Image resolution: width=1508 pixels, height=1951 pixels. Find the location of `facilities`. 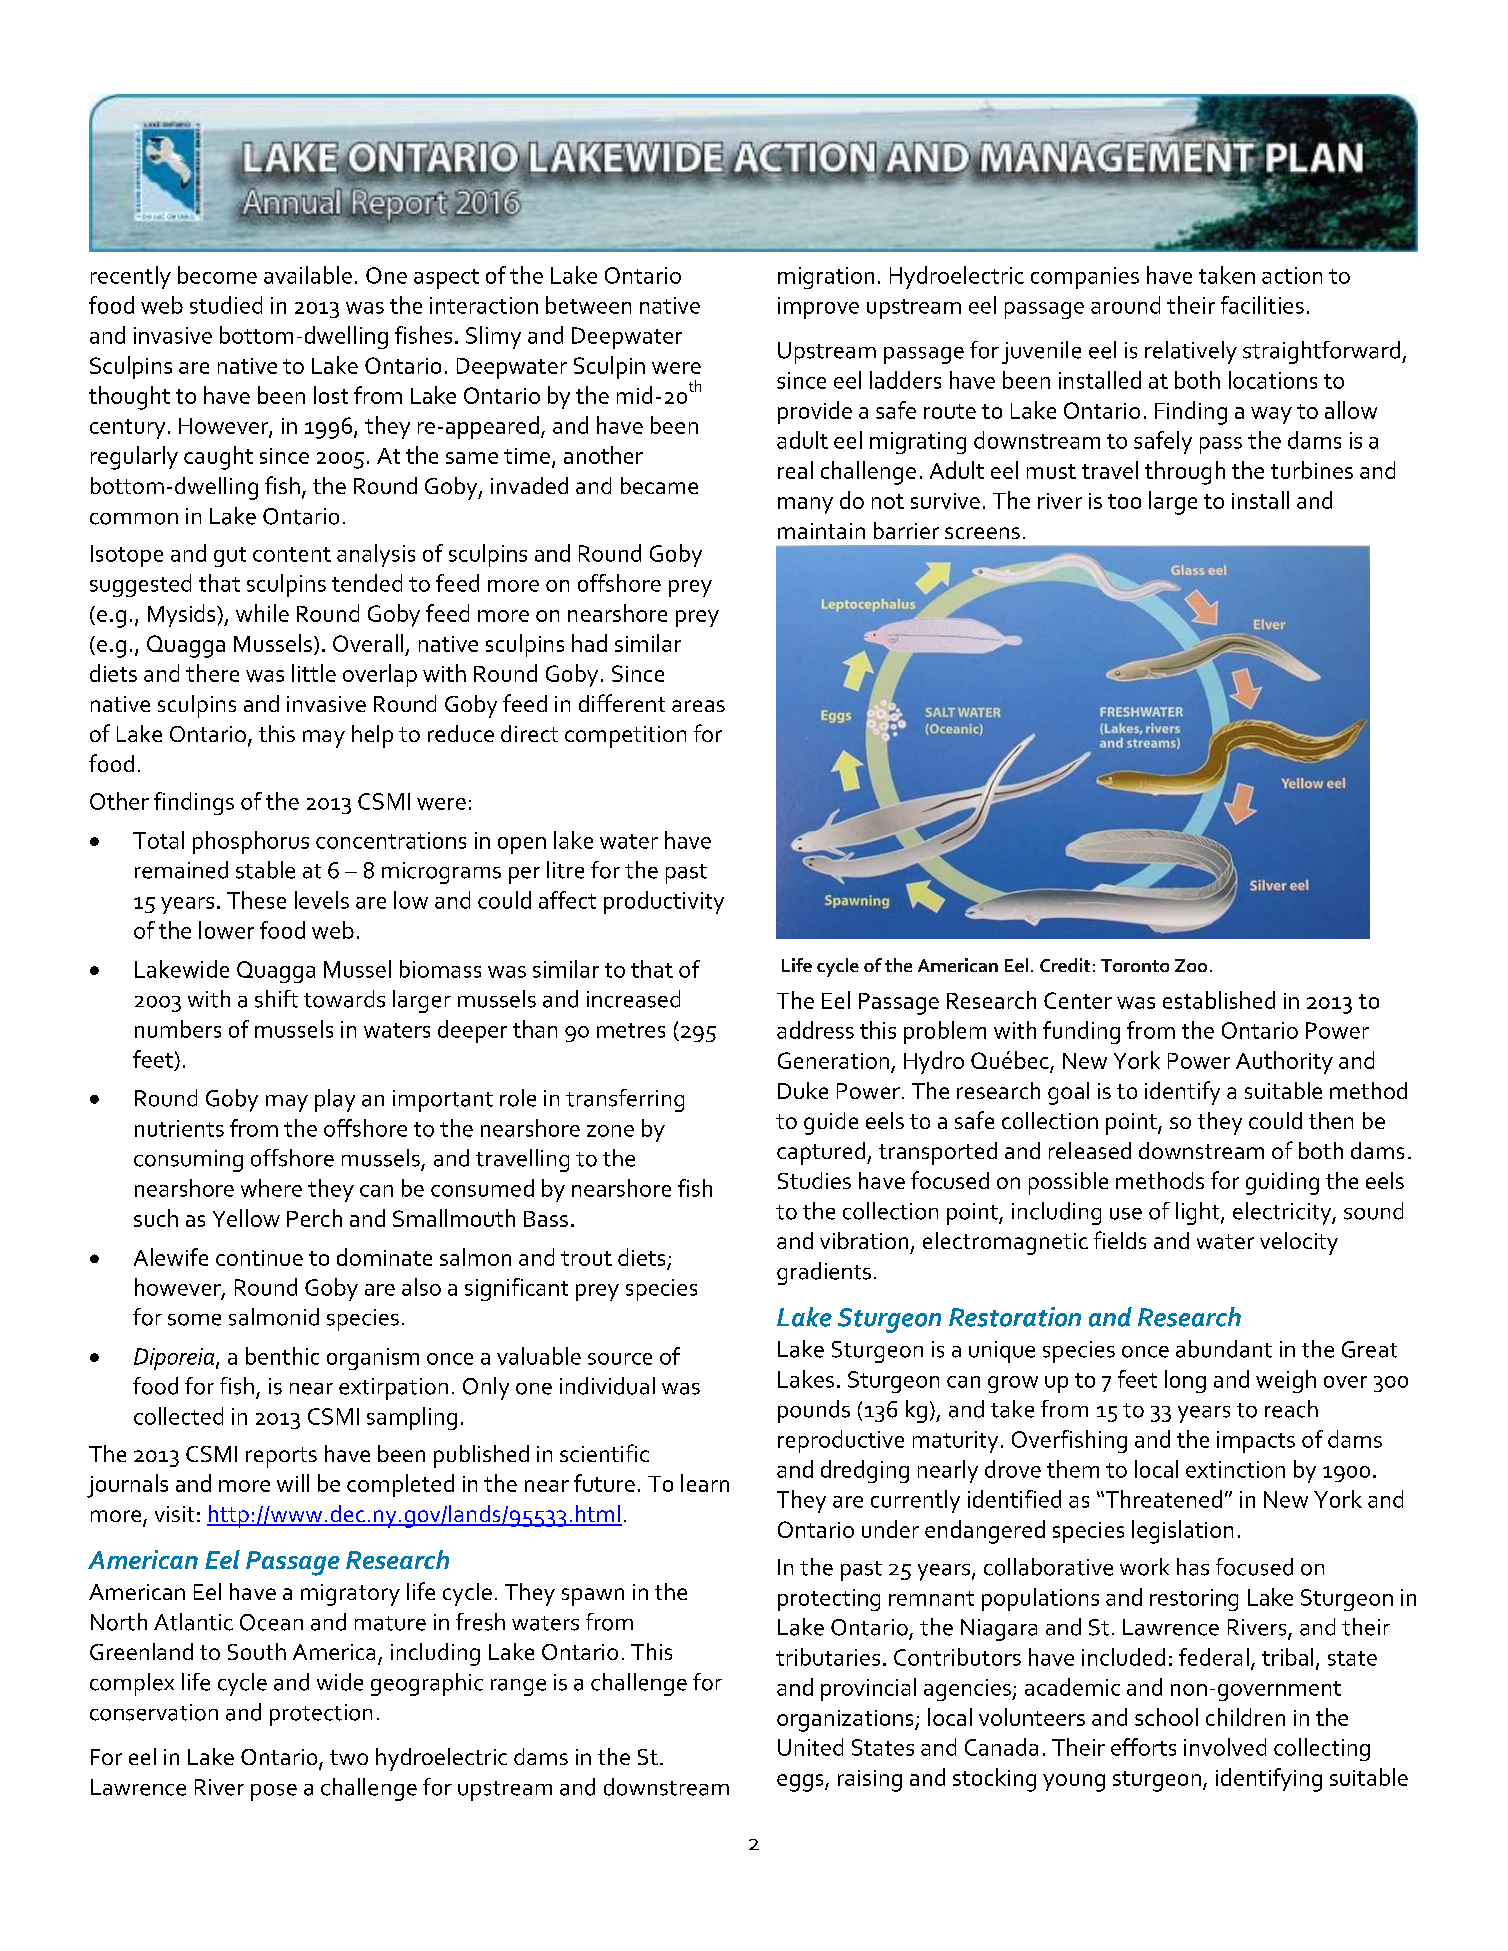

facilities is located at coordinates (1262, 305).
